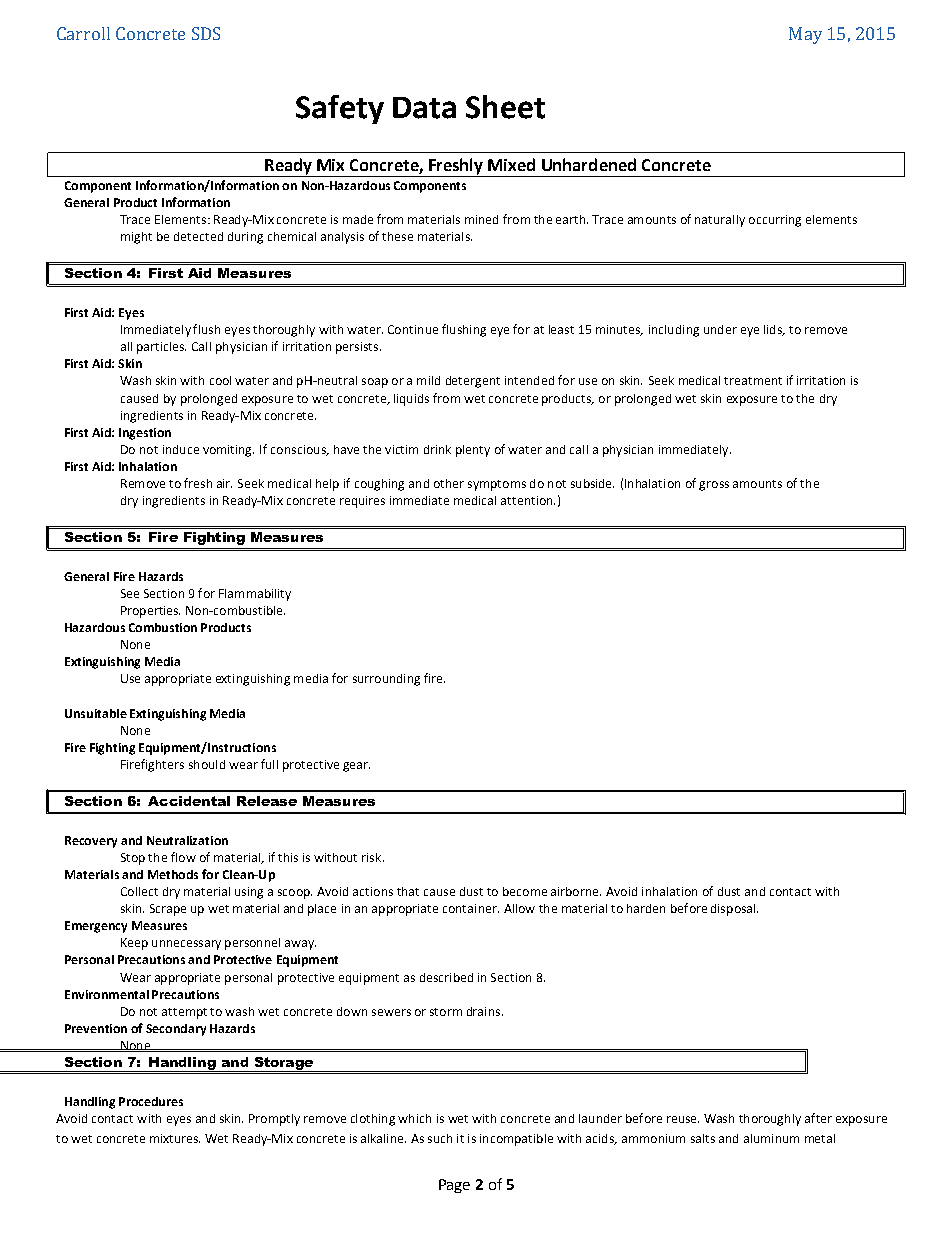  Describe the element at coordinates (181, 449) in the image. I see `induce` at that location.
